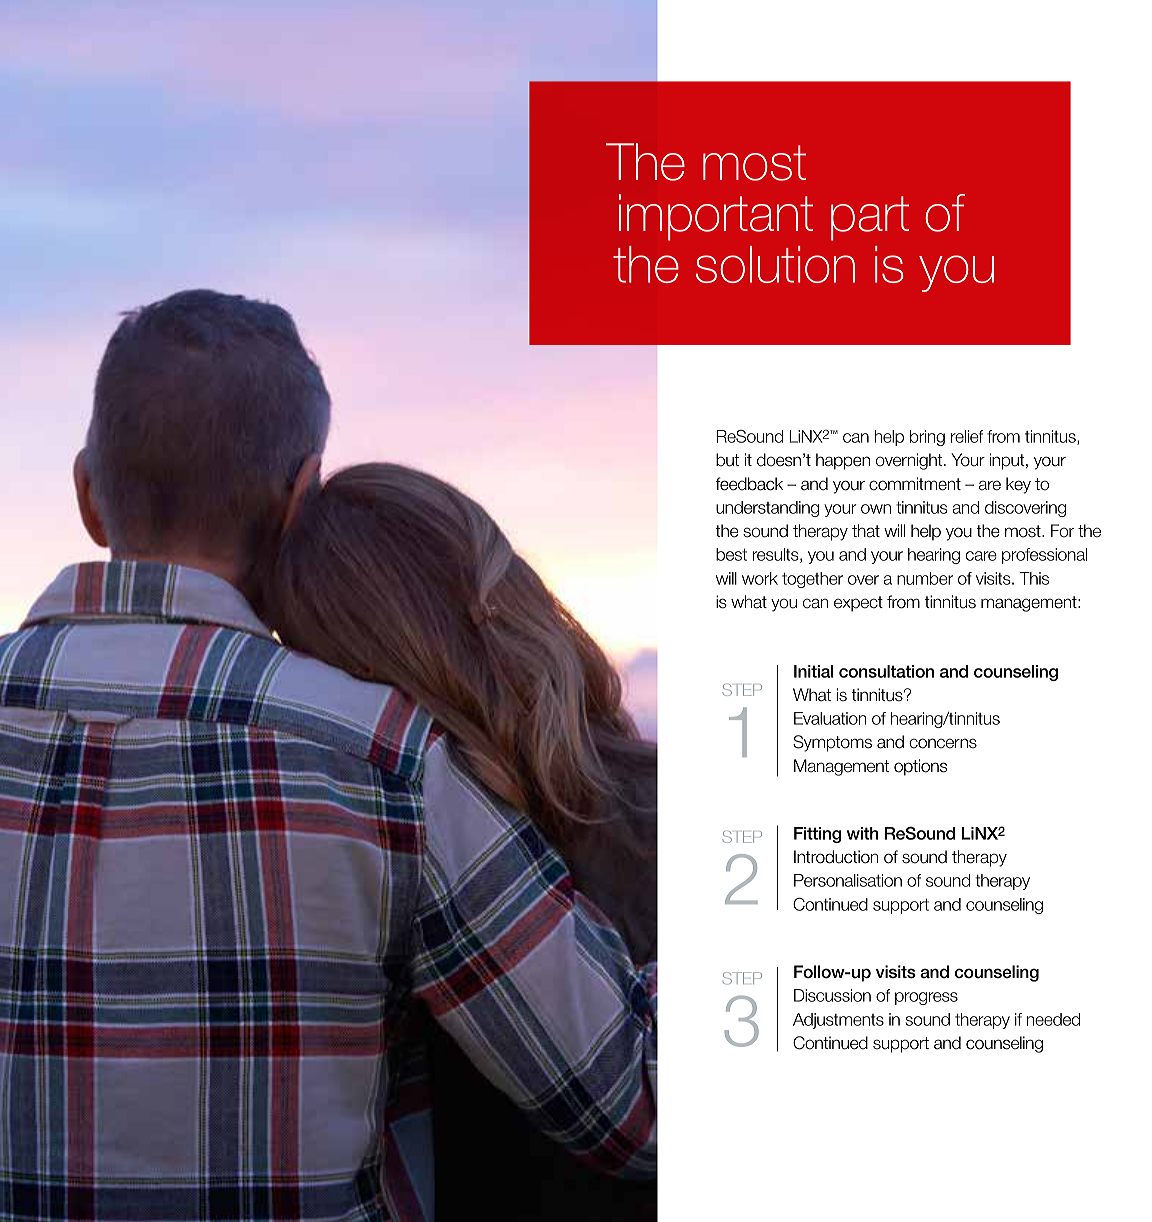 This screenshot has height=1222, width=1152. Describe the element at coordinates (1008, 461) in the screenshot. I see `input` at that location.
